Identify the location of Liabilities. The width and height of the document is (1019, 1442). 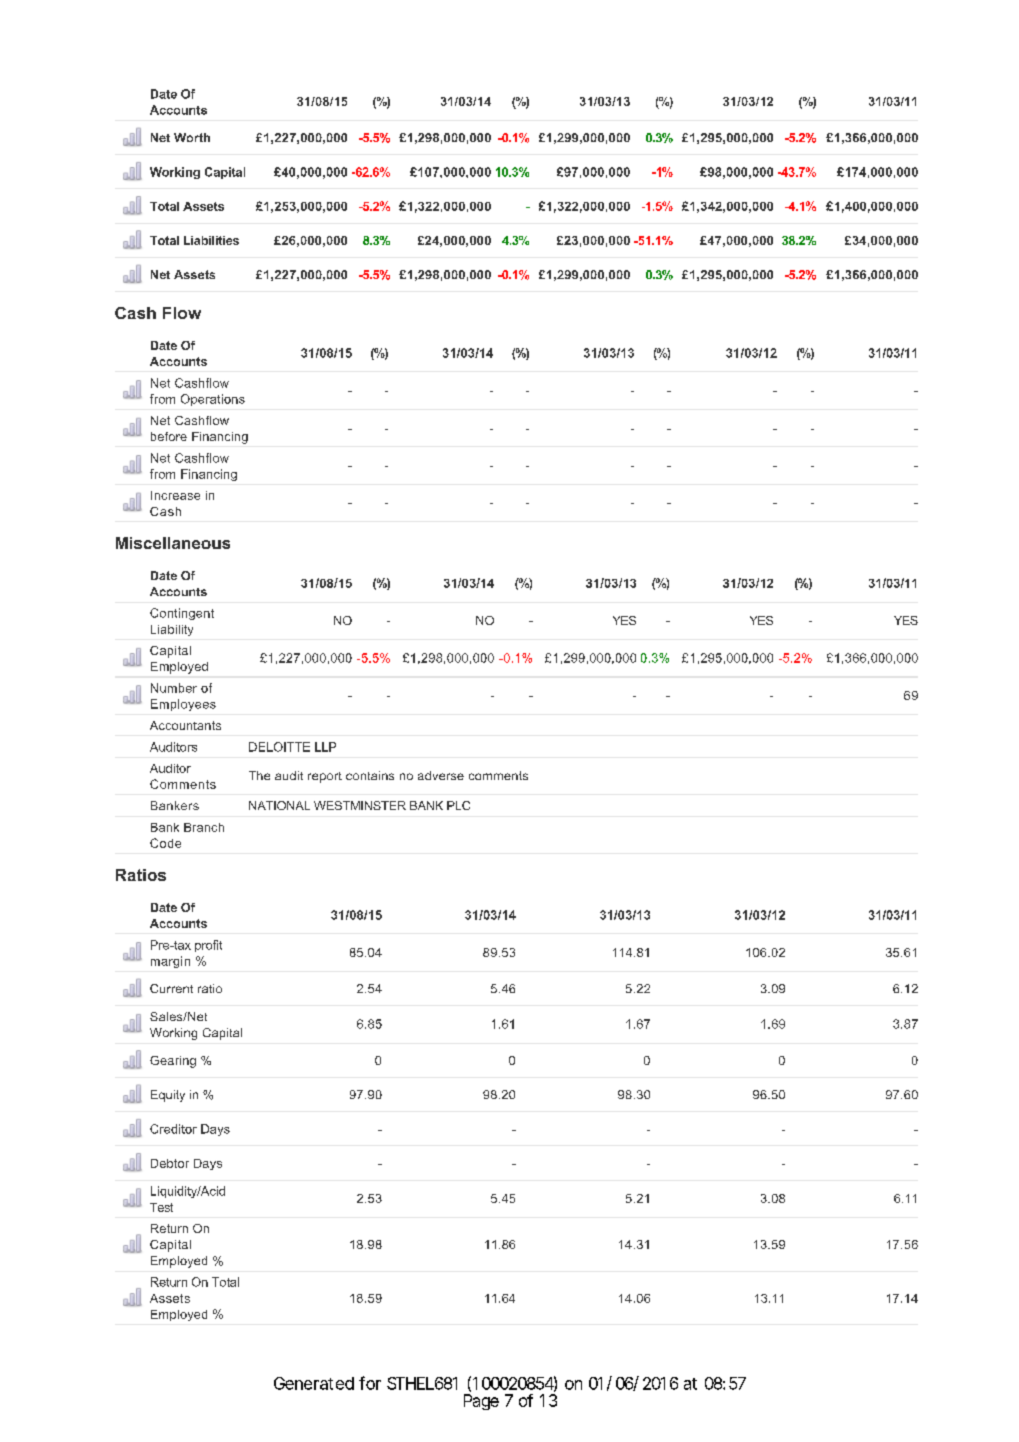
(211, 240).
